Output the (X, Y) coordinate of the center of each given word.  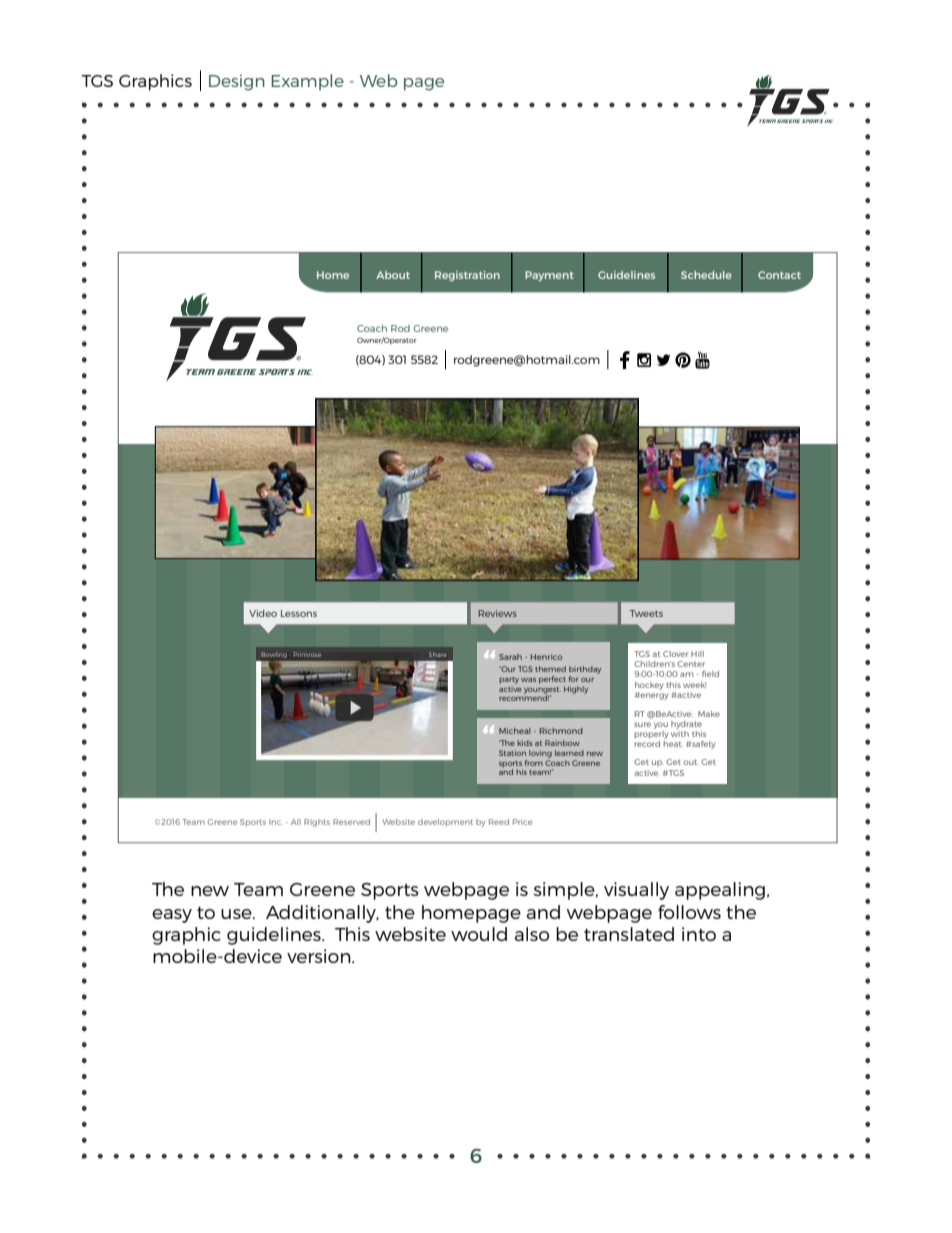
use (237, 914)
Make (709, 714)
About (393, 275)
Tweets (646, 613)
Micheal (515, 731)
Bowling (274, 655)
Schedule (706, 275)
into (699, 934)
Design (237, 82)
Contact (779, 275)
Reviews (497, 613)
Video (263, 613)
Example (307, 82)
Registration (467, 276)
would (479, 934)
